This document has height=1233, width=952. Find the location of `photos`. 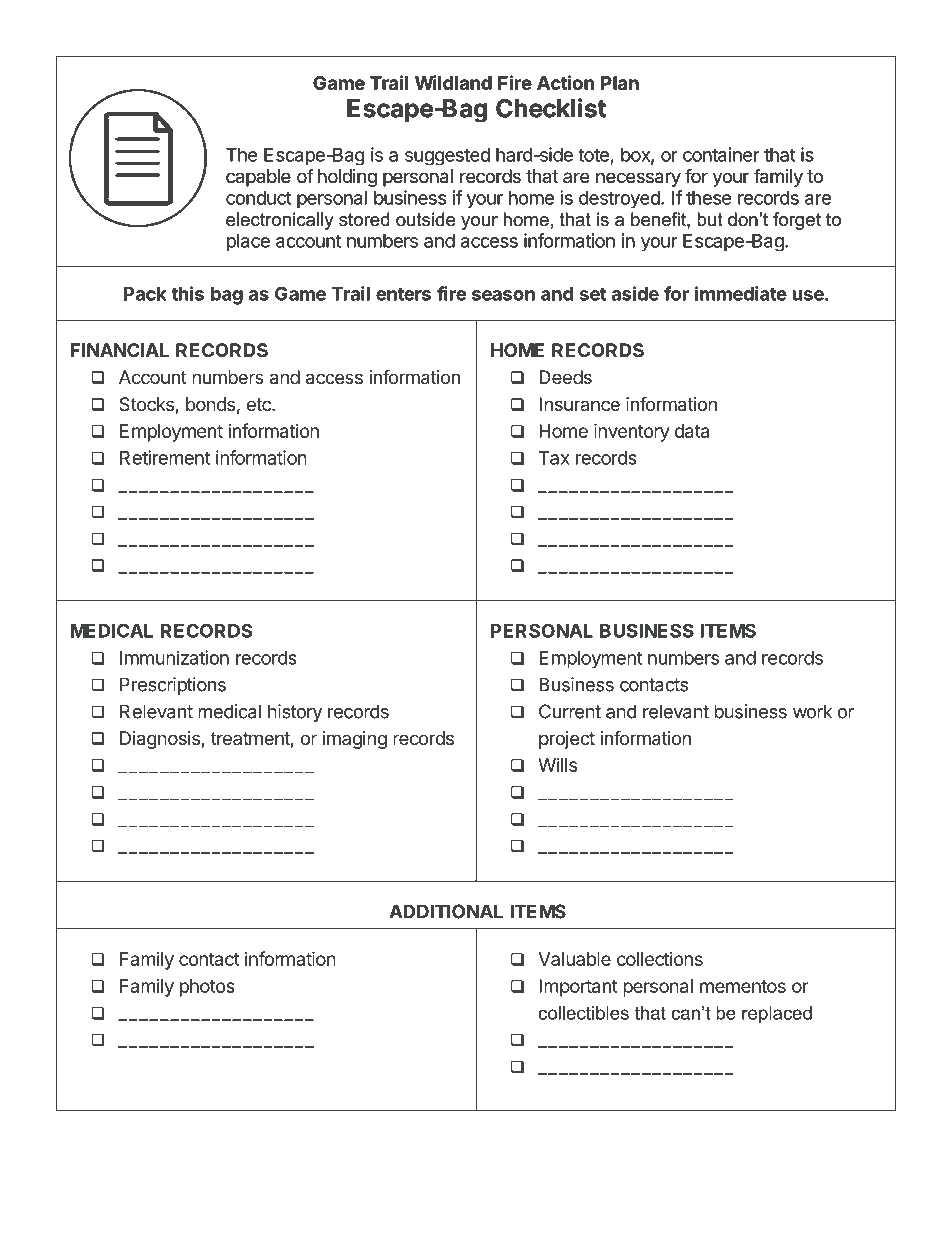

photos is located at coordinates (207, 988).
